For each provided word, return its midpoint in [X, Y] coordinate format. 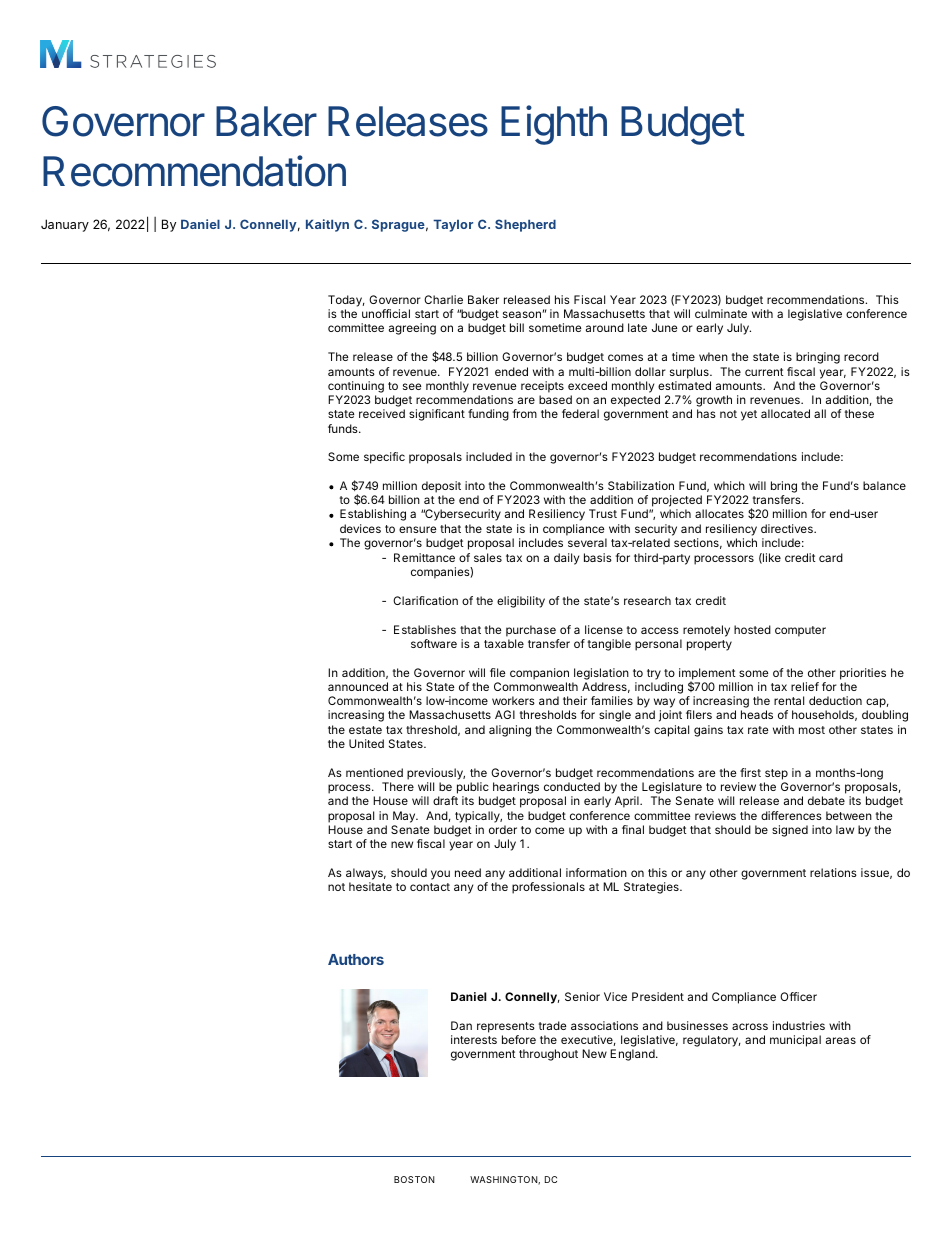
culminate [721, 313]
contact [430, 887]
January [65, 225]
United [366, 743]
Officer [798, 996]
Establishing [373, 515]
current [764, 372]
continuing [356, 387]
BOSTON [414, 1179]
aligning [510, 731]
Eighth [554, 125]
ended [511, 371]
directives [788, 528]
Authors [356, 959]
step [776, 774]
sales [488, 557]
